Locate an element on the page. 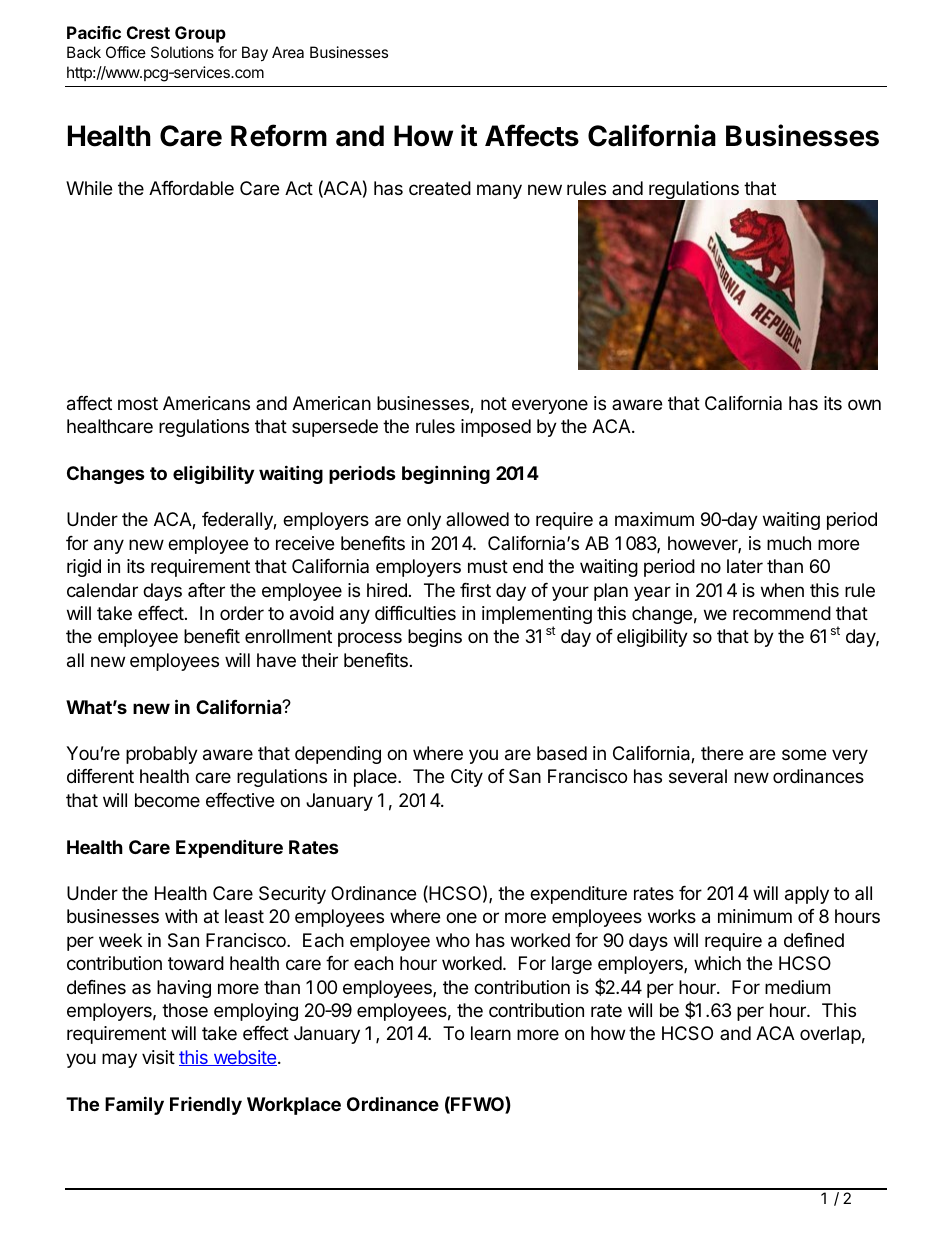 This image has width=952, height=1233. several is located at coordinates (698, 776).
